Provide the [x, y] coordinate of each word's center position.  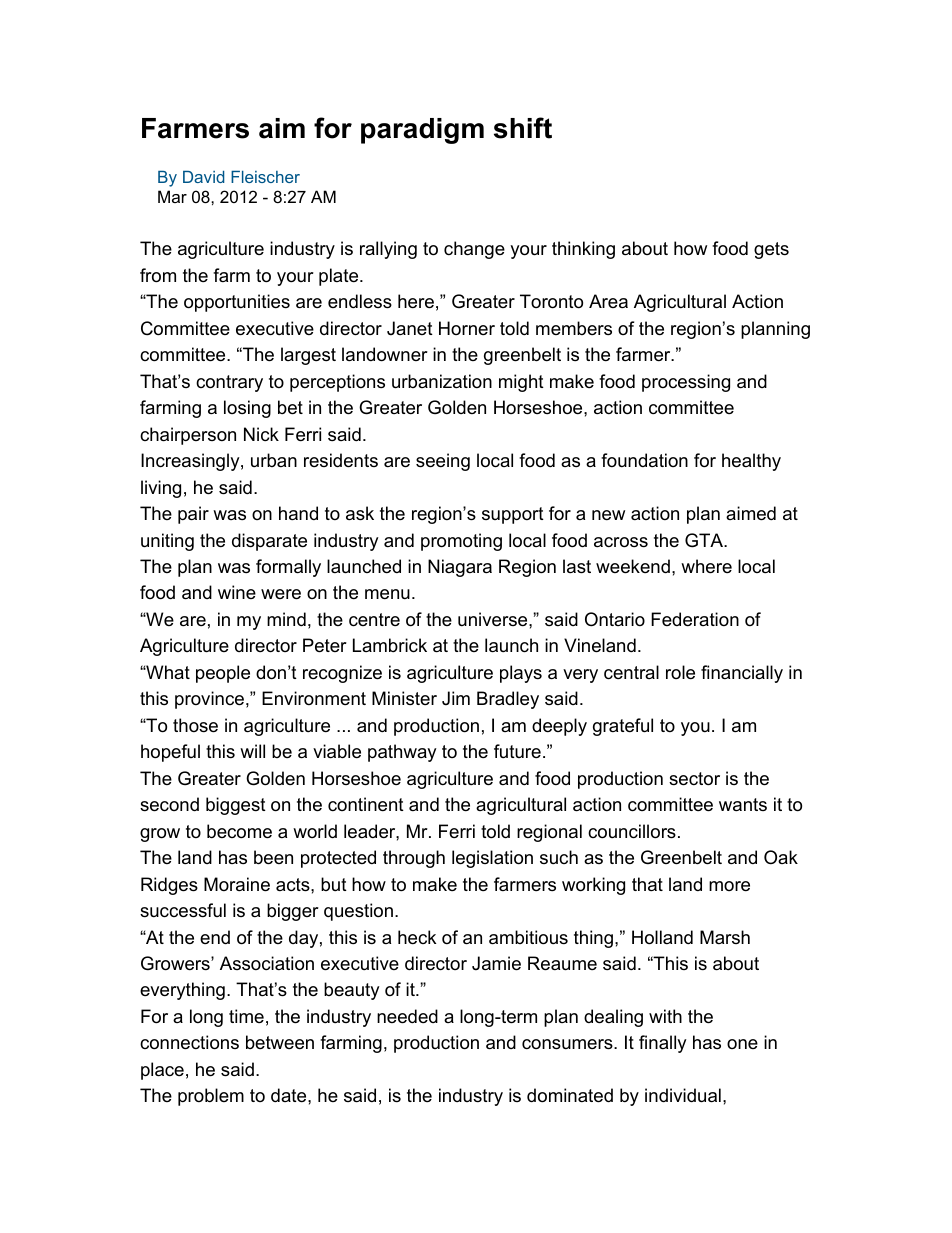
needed [407, 1016]
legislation [492, 859]
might [521, 383]
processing [686, 383]
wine [237, 592]
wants [743, 804]
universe [494, 619]
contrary [229, 383]
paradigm [422, 131]
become [239, 831]
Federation [695, 619]
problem [211, 1097]
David [203, 177]
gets [771, 250]
